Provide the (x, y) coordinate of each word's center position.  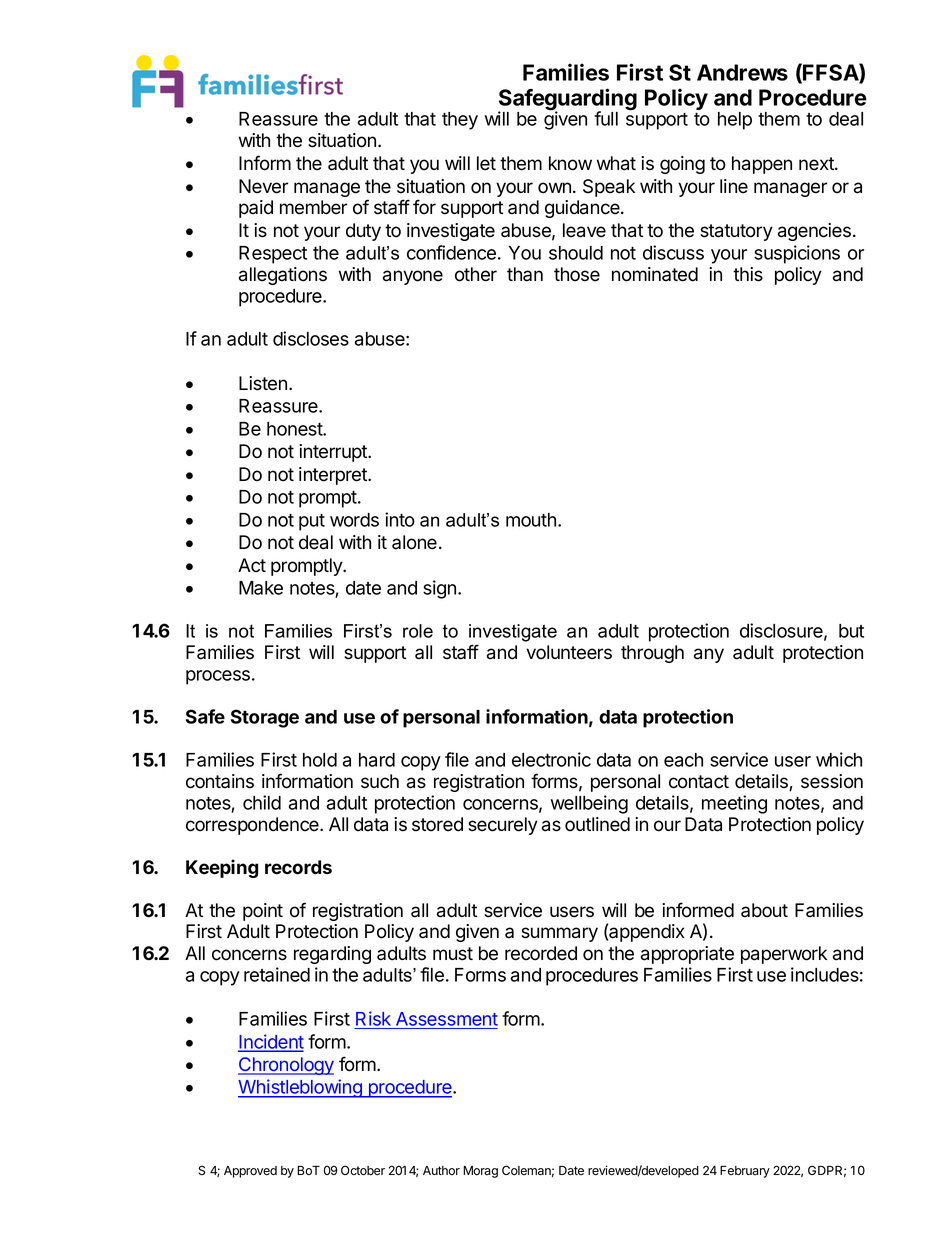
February (745, 1172)
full (606, 118)
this (748, 274)
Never (263, 186)
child (262, 802)
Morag (480, 1172)
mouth (531, 520)
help (735, 121)
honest (295, 429)
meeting (734, 804)
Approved (250, 1172)
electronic (551, 759)
